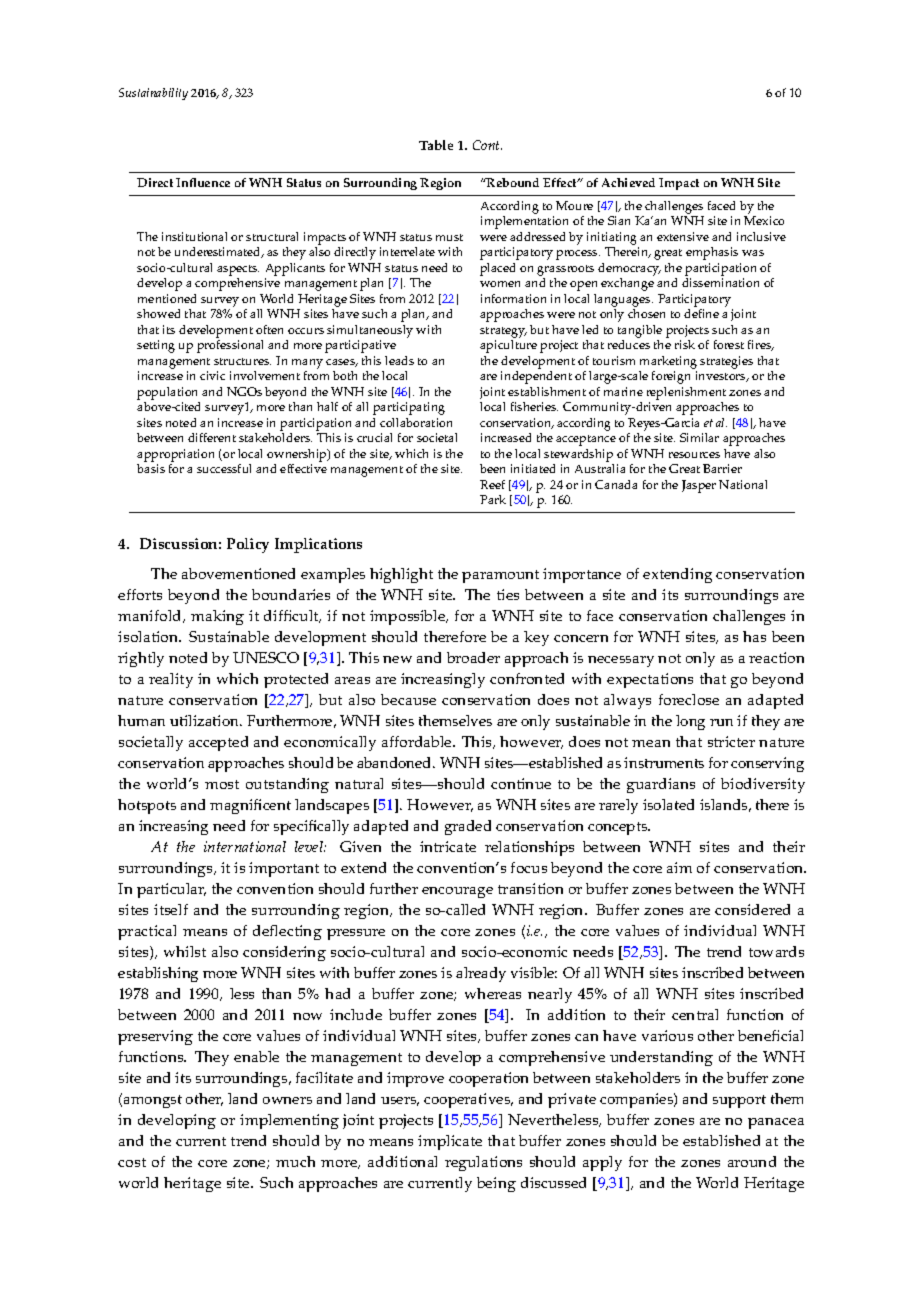  What do you see at coordinates (493, 499) in the screenshot?
I see `Park` at bounding box center [493, 499].
